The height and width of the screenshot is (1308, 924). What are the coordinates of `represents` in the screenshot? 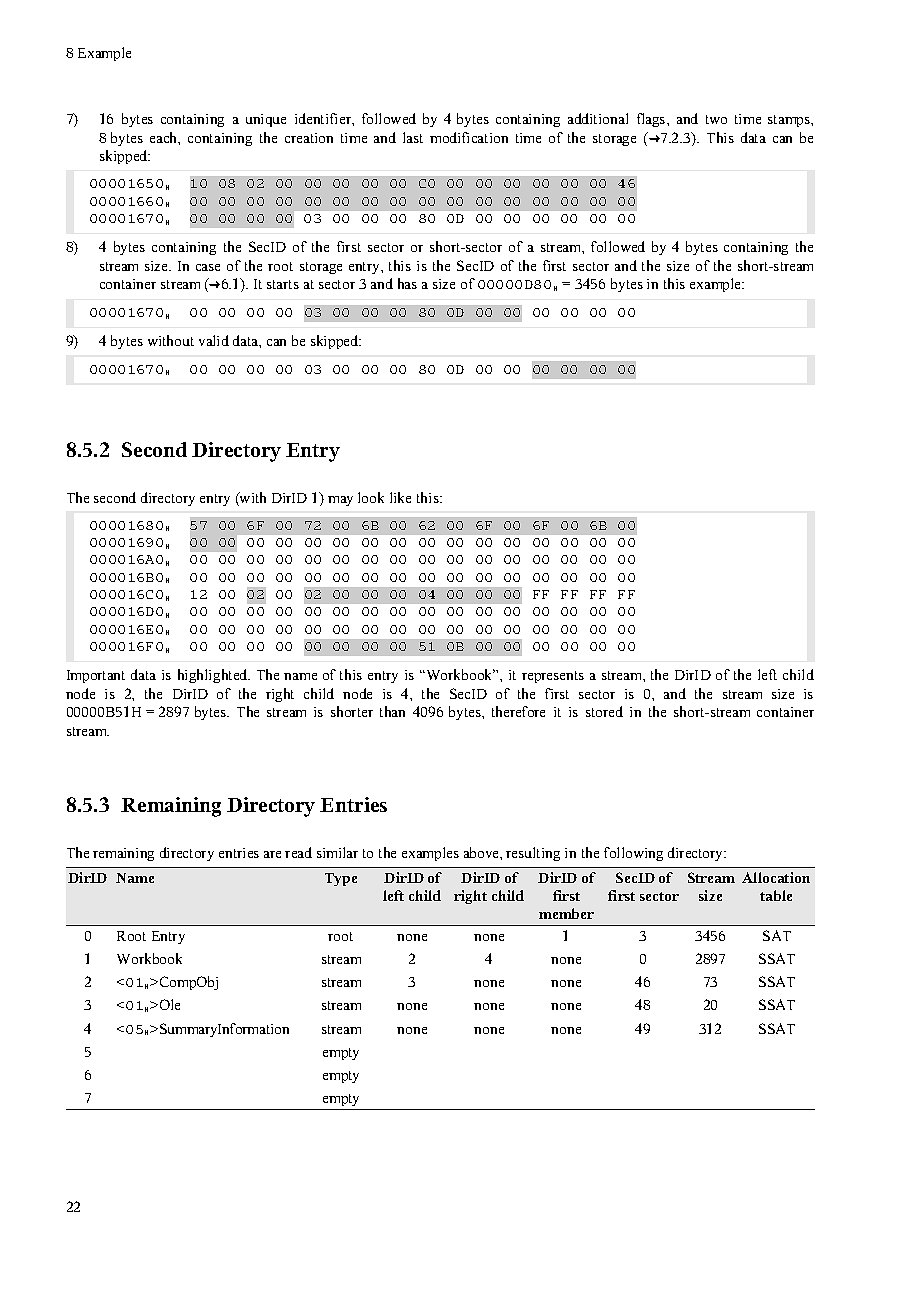 It's located at (553, 677).
